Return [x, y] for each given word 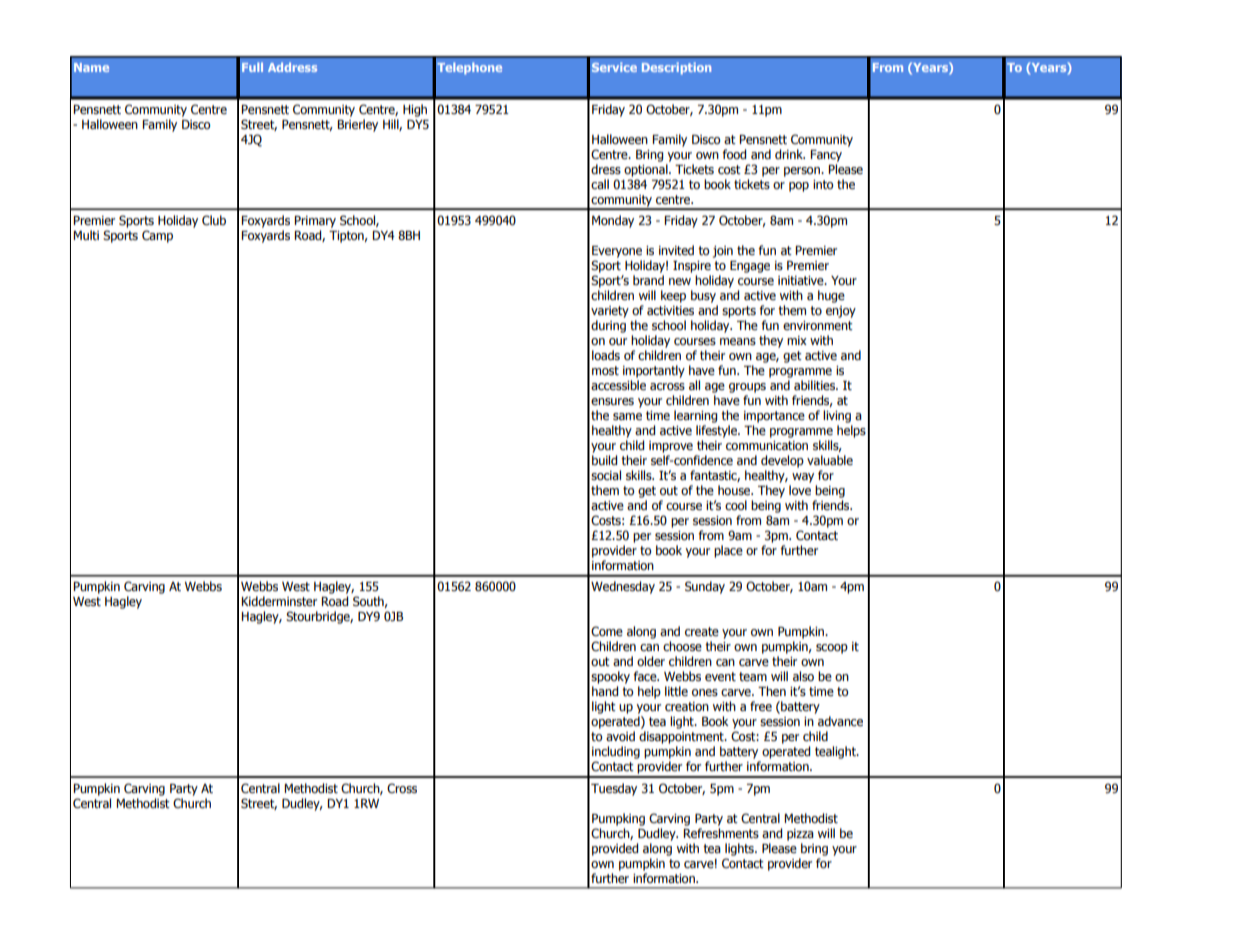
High [415, 110]
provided [615, 849]
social [606, 475]
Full [252, 67]
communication [767, 445]
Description [676, 68]
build [604, 460]
